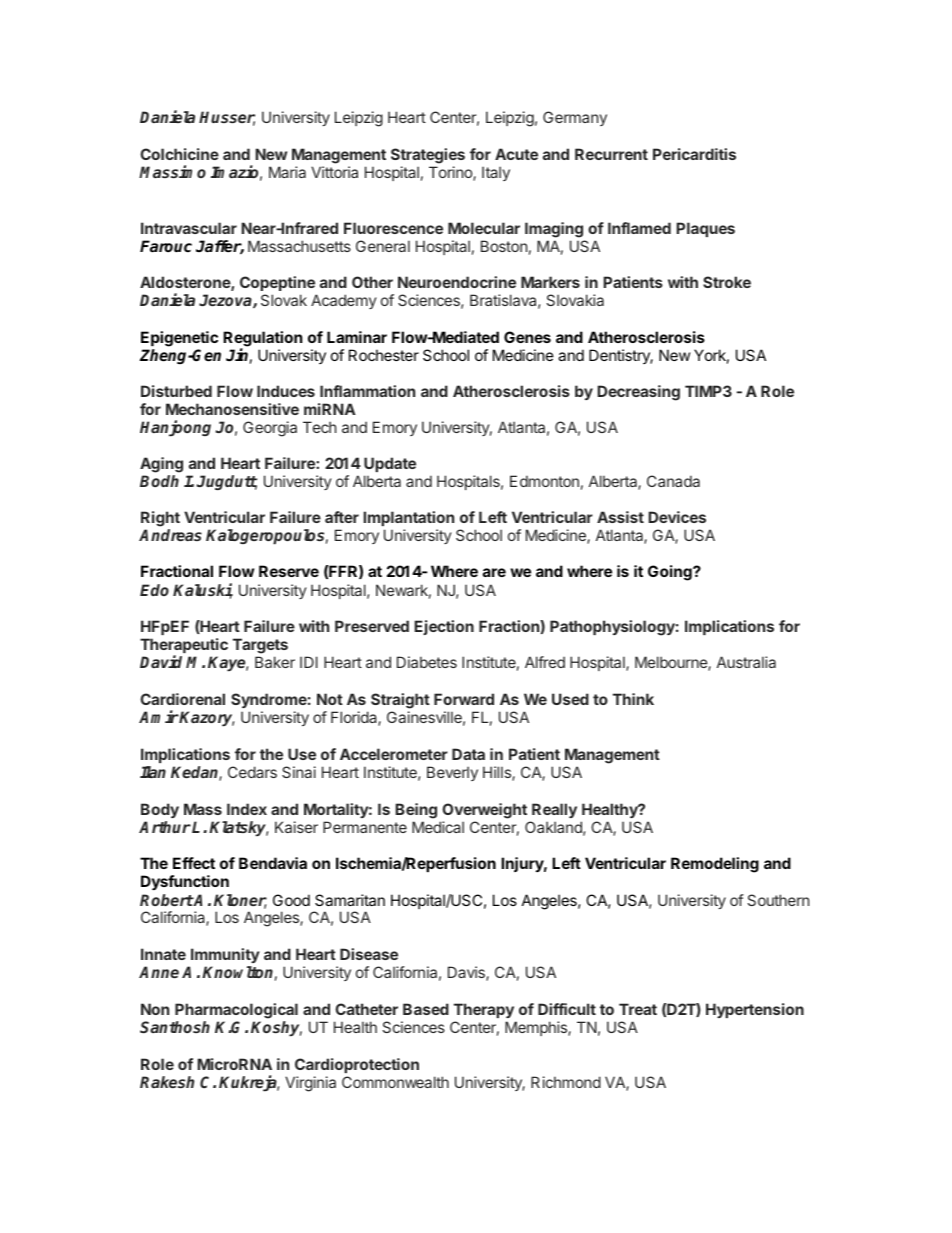 Image resolution: width=952 pixels, height=1233 pixels. I want to click on Pericarditis, so click(694, 154).
